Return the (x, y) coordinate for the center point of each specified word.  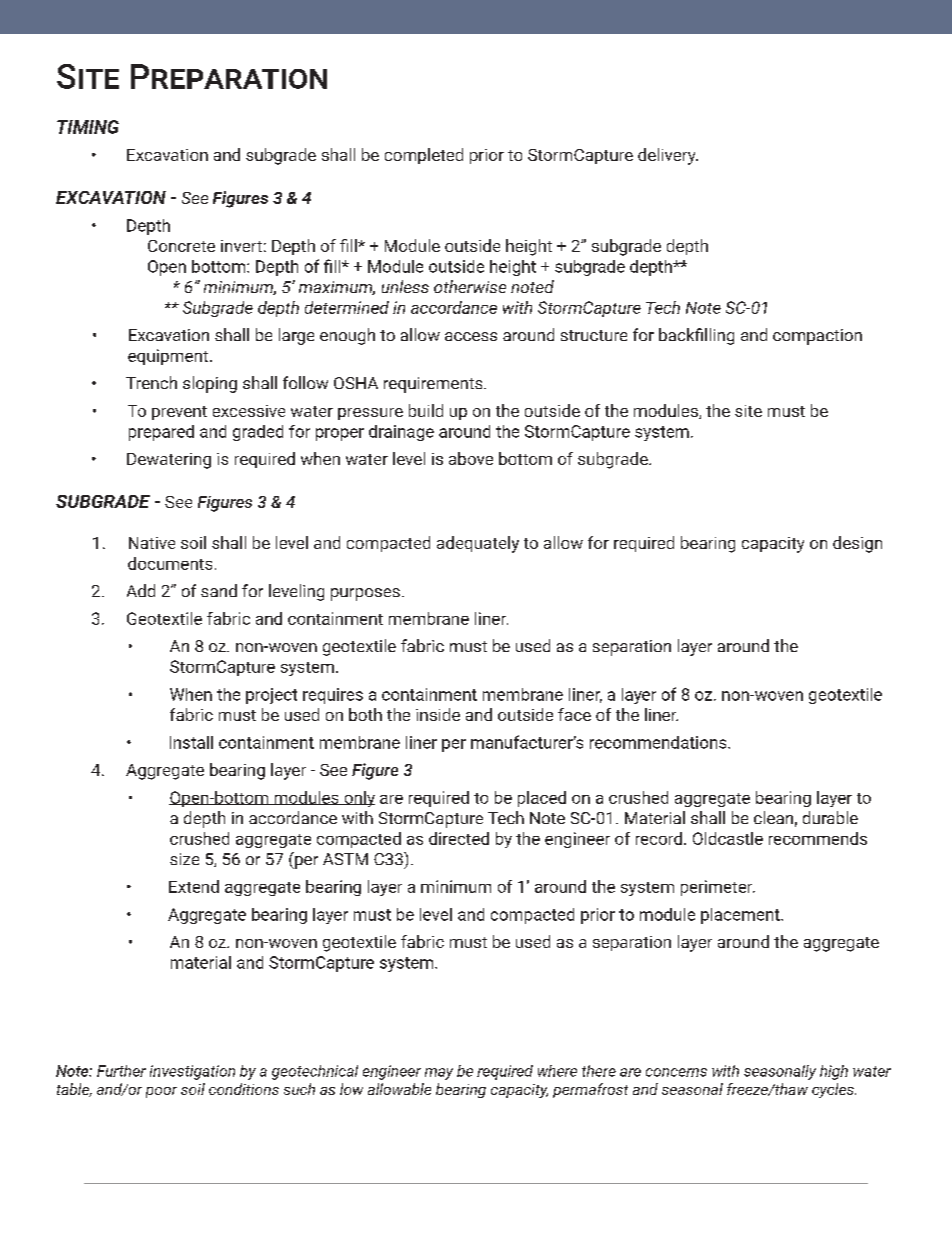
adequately (478, 544)
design (857, 544)
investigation (192, 1072)
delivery (668, 156)
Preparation (229, 76)
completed (424, 156)
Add (141, 590)
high (834, 1072)
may (439, 1074)
